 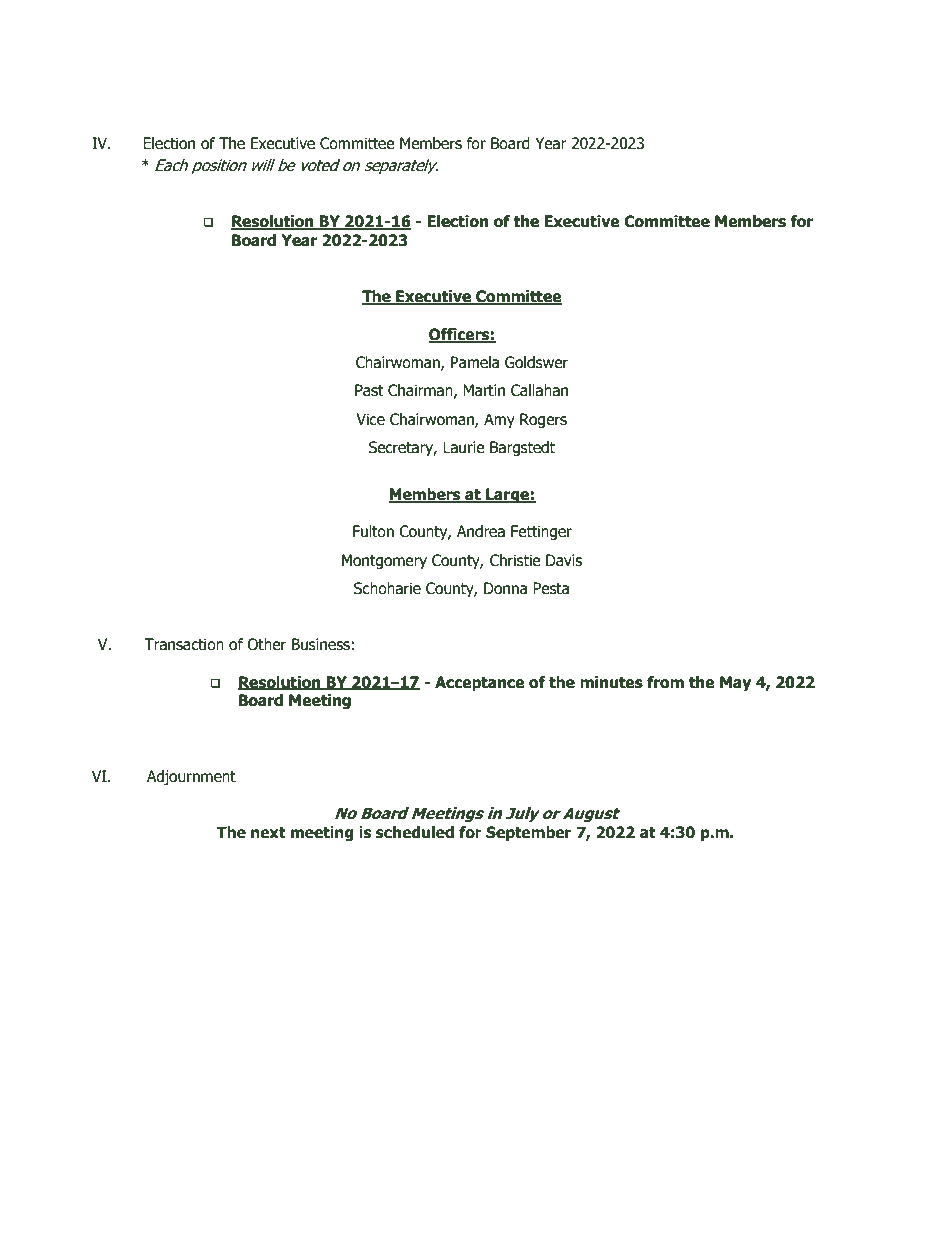 I want to click on Donna, so click(x=505, y=588).
